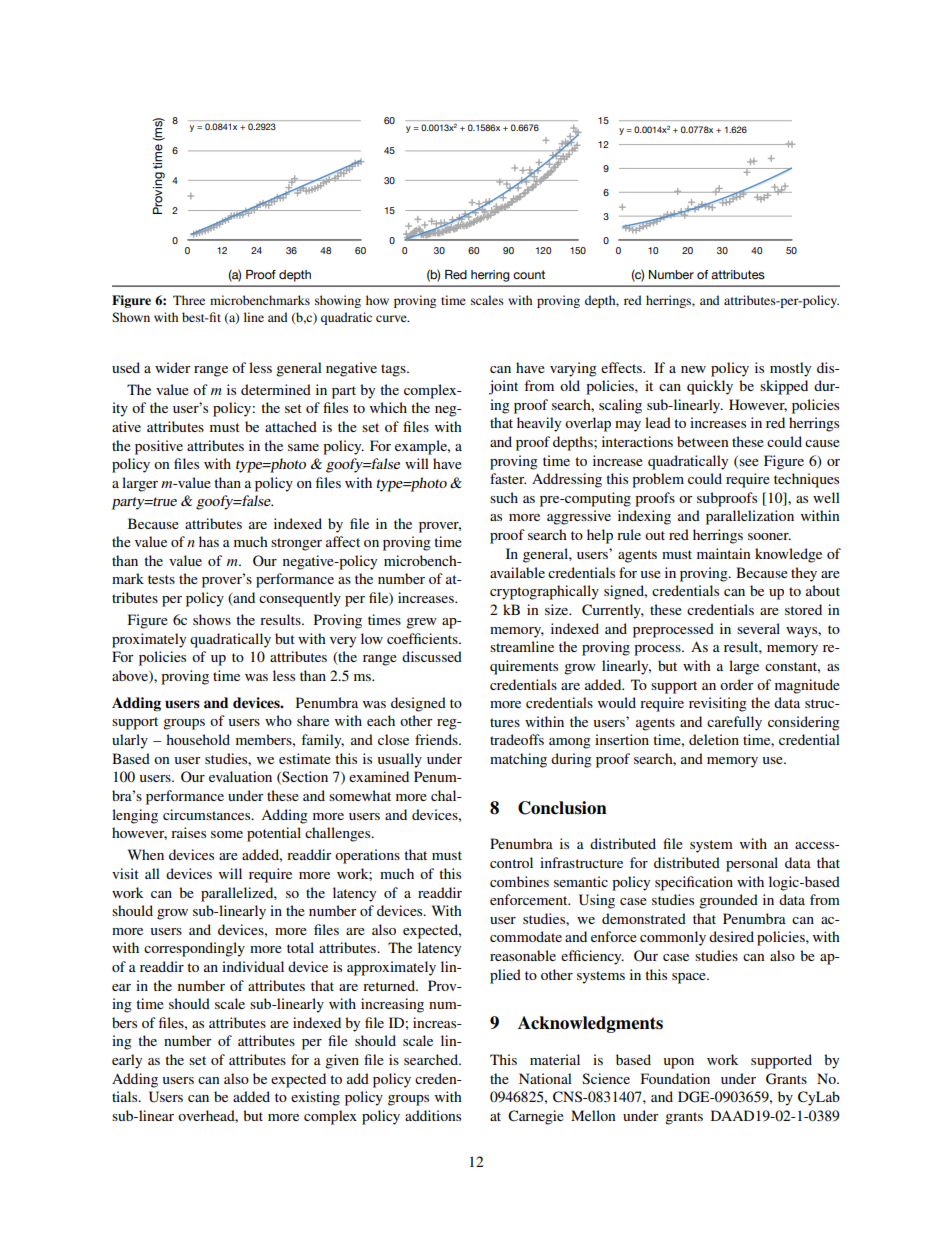 This image has height=1233, width=952. I want to click on has, so click(209, 541).
